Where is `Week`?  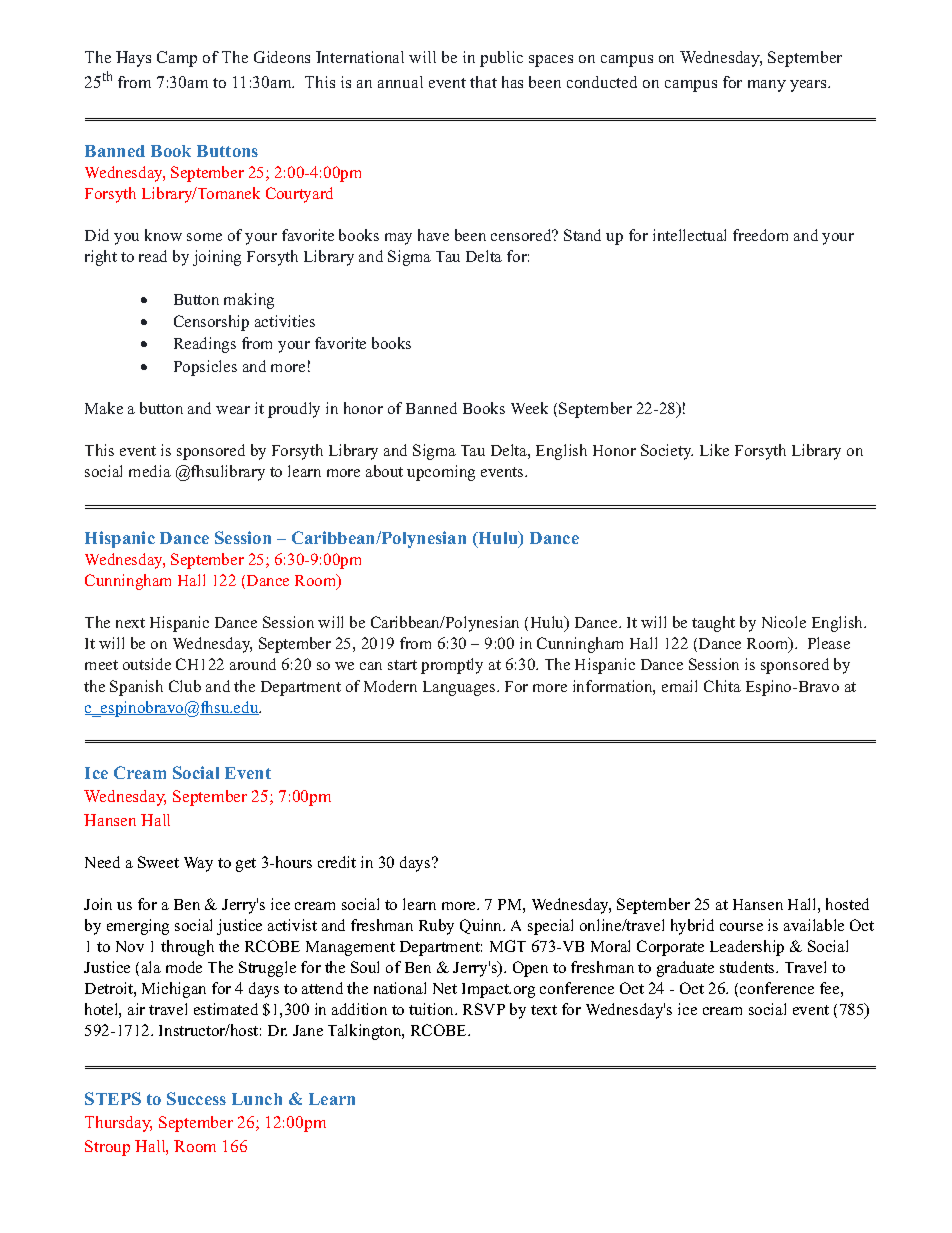 Week is located at coordinates (529, 408).
